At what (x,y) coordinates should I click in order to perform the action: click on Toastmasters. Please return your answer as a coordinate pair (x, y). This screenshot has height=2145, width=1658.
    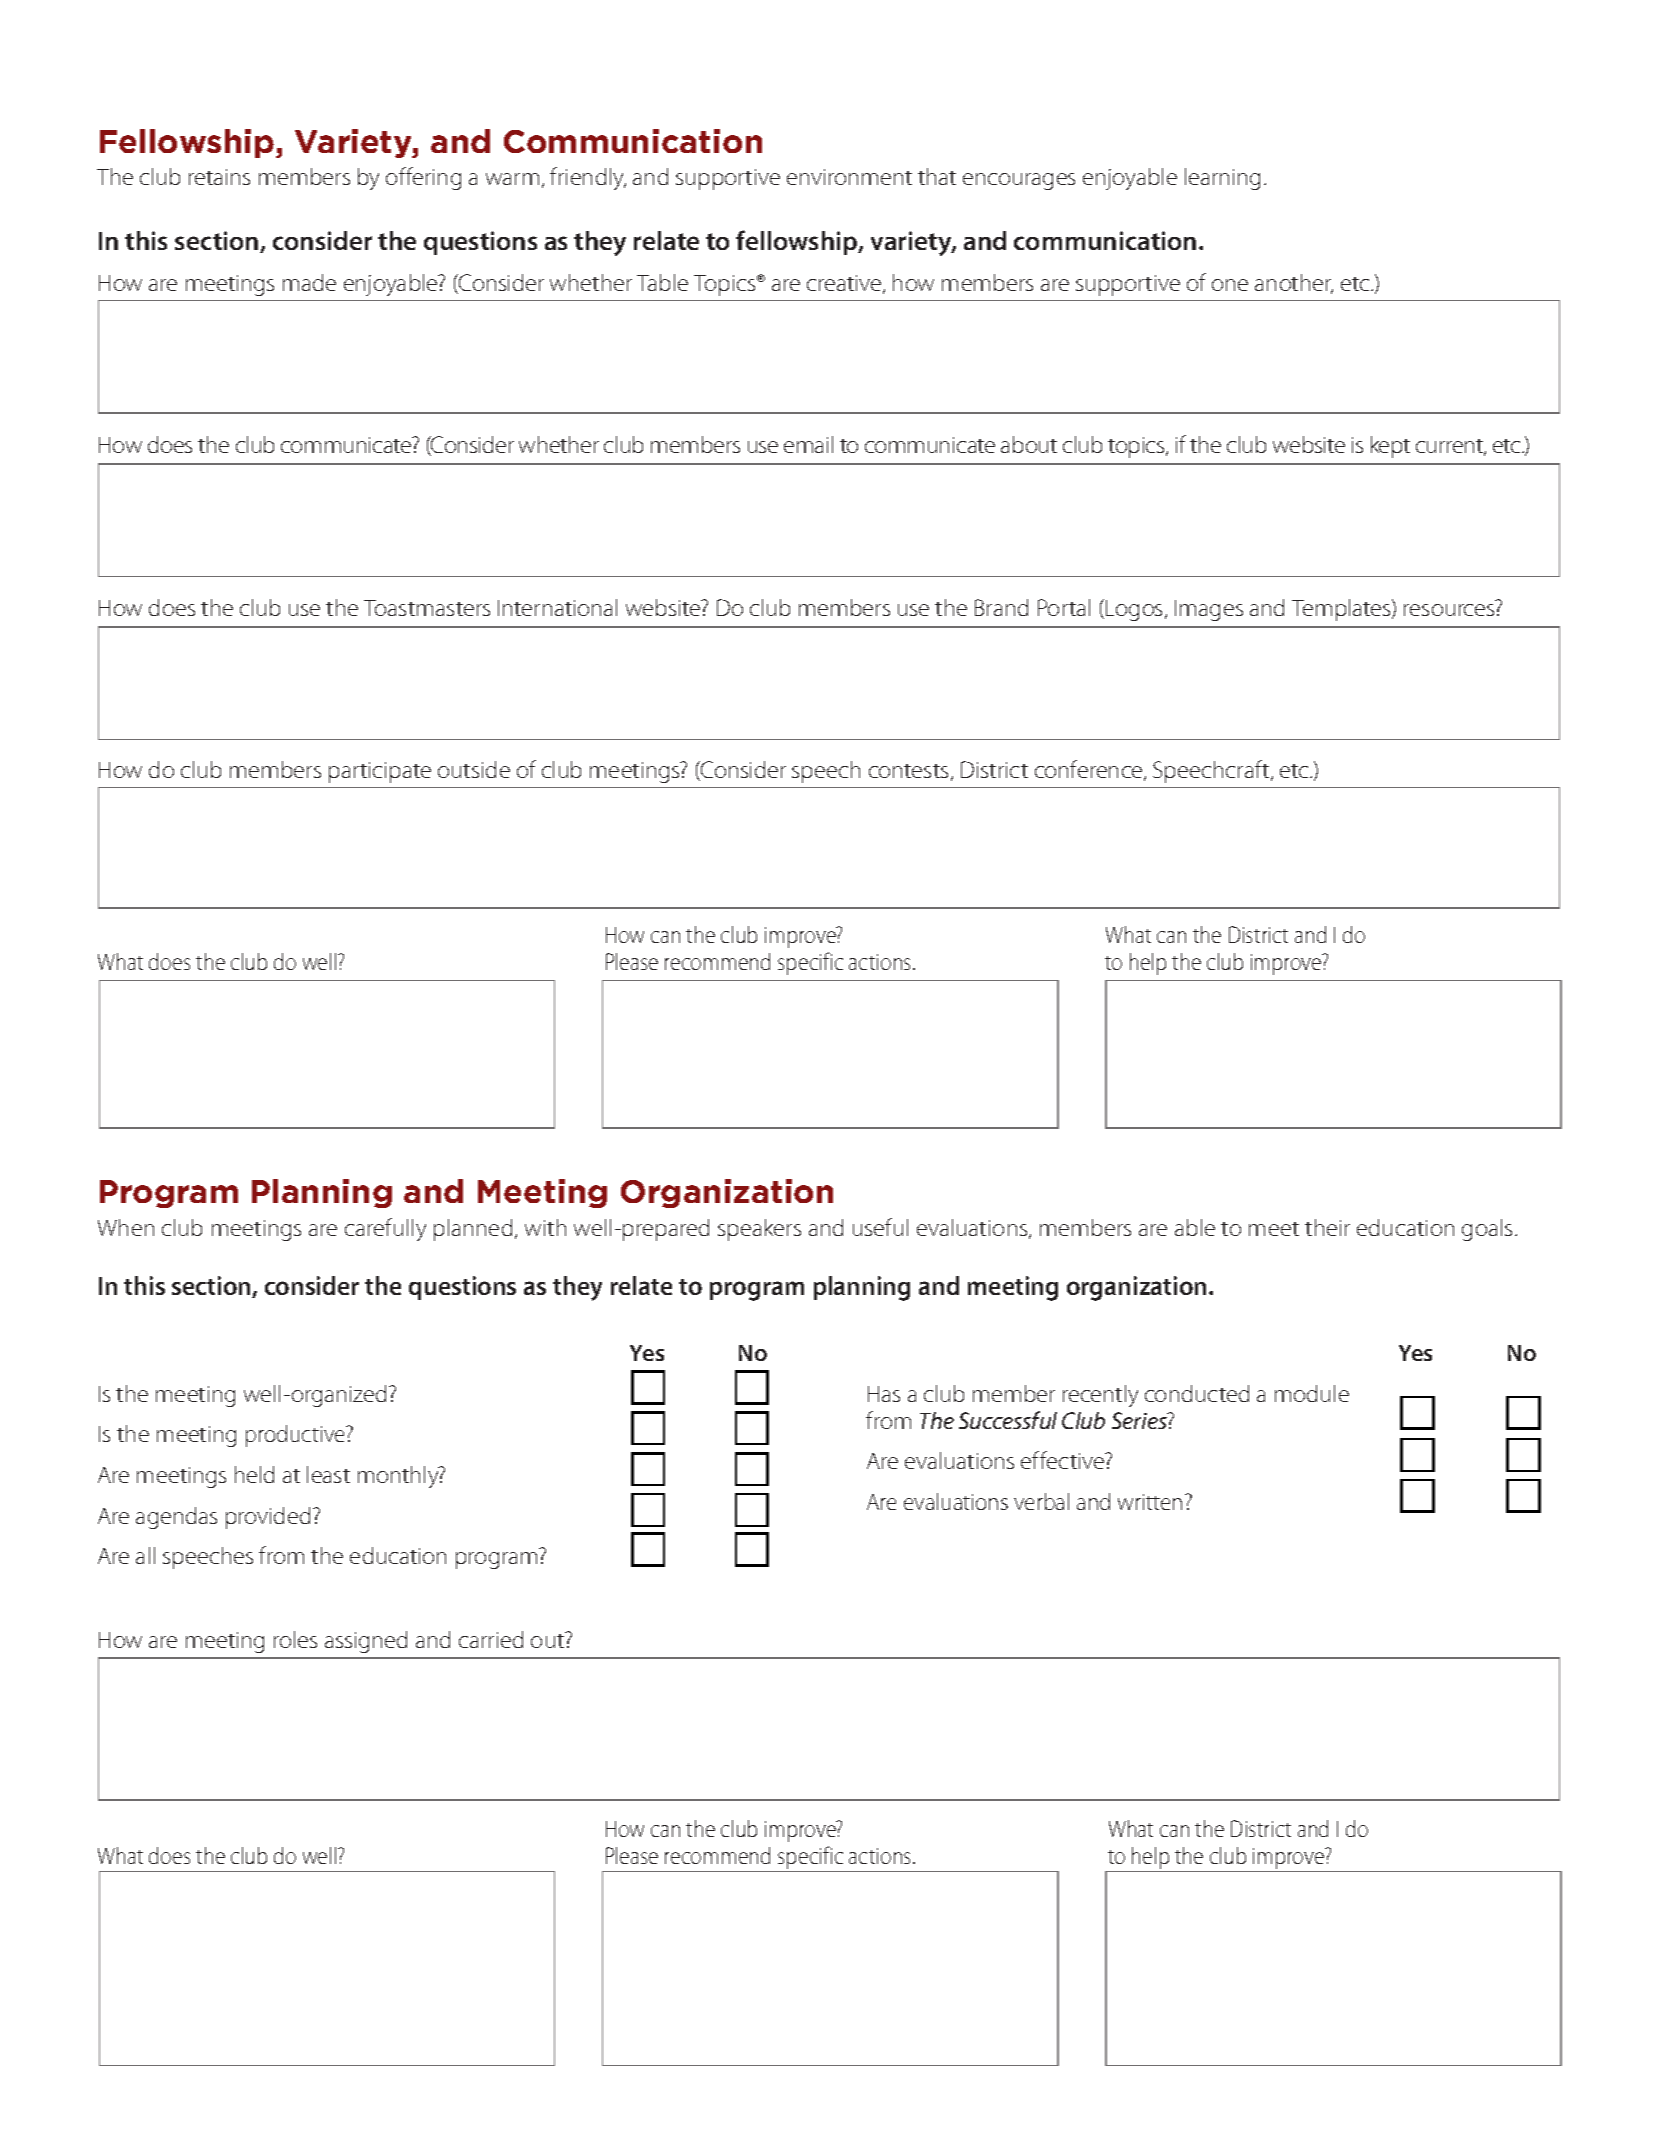
    Looking at the image, I should click on (427, 608).
